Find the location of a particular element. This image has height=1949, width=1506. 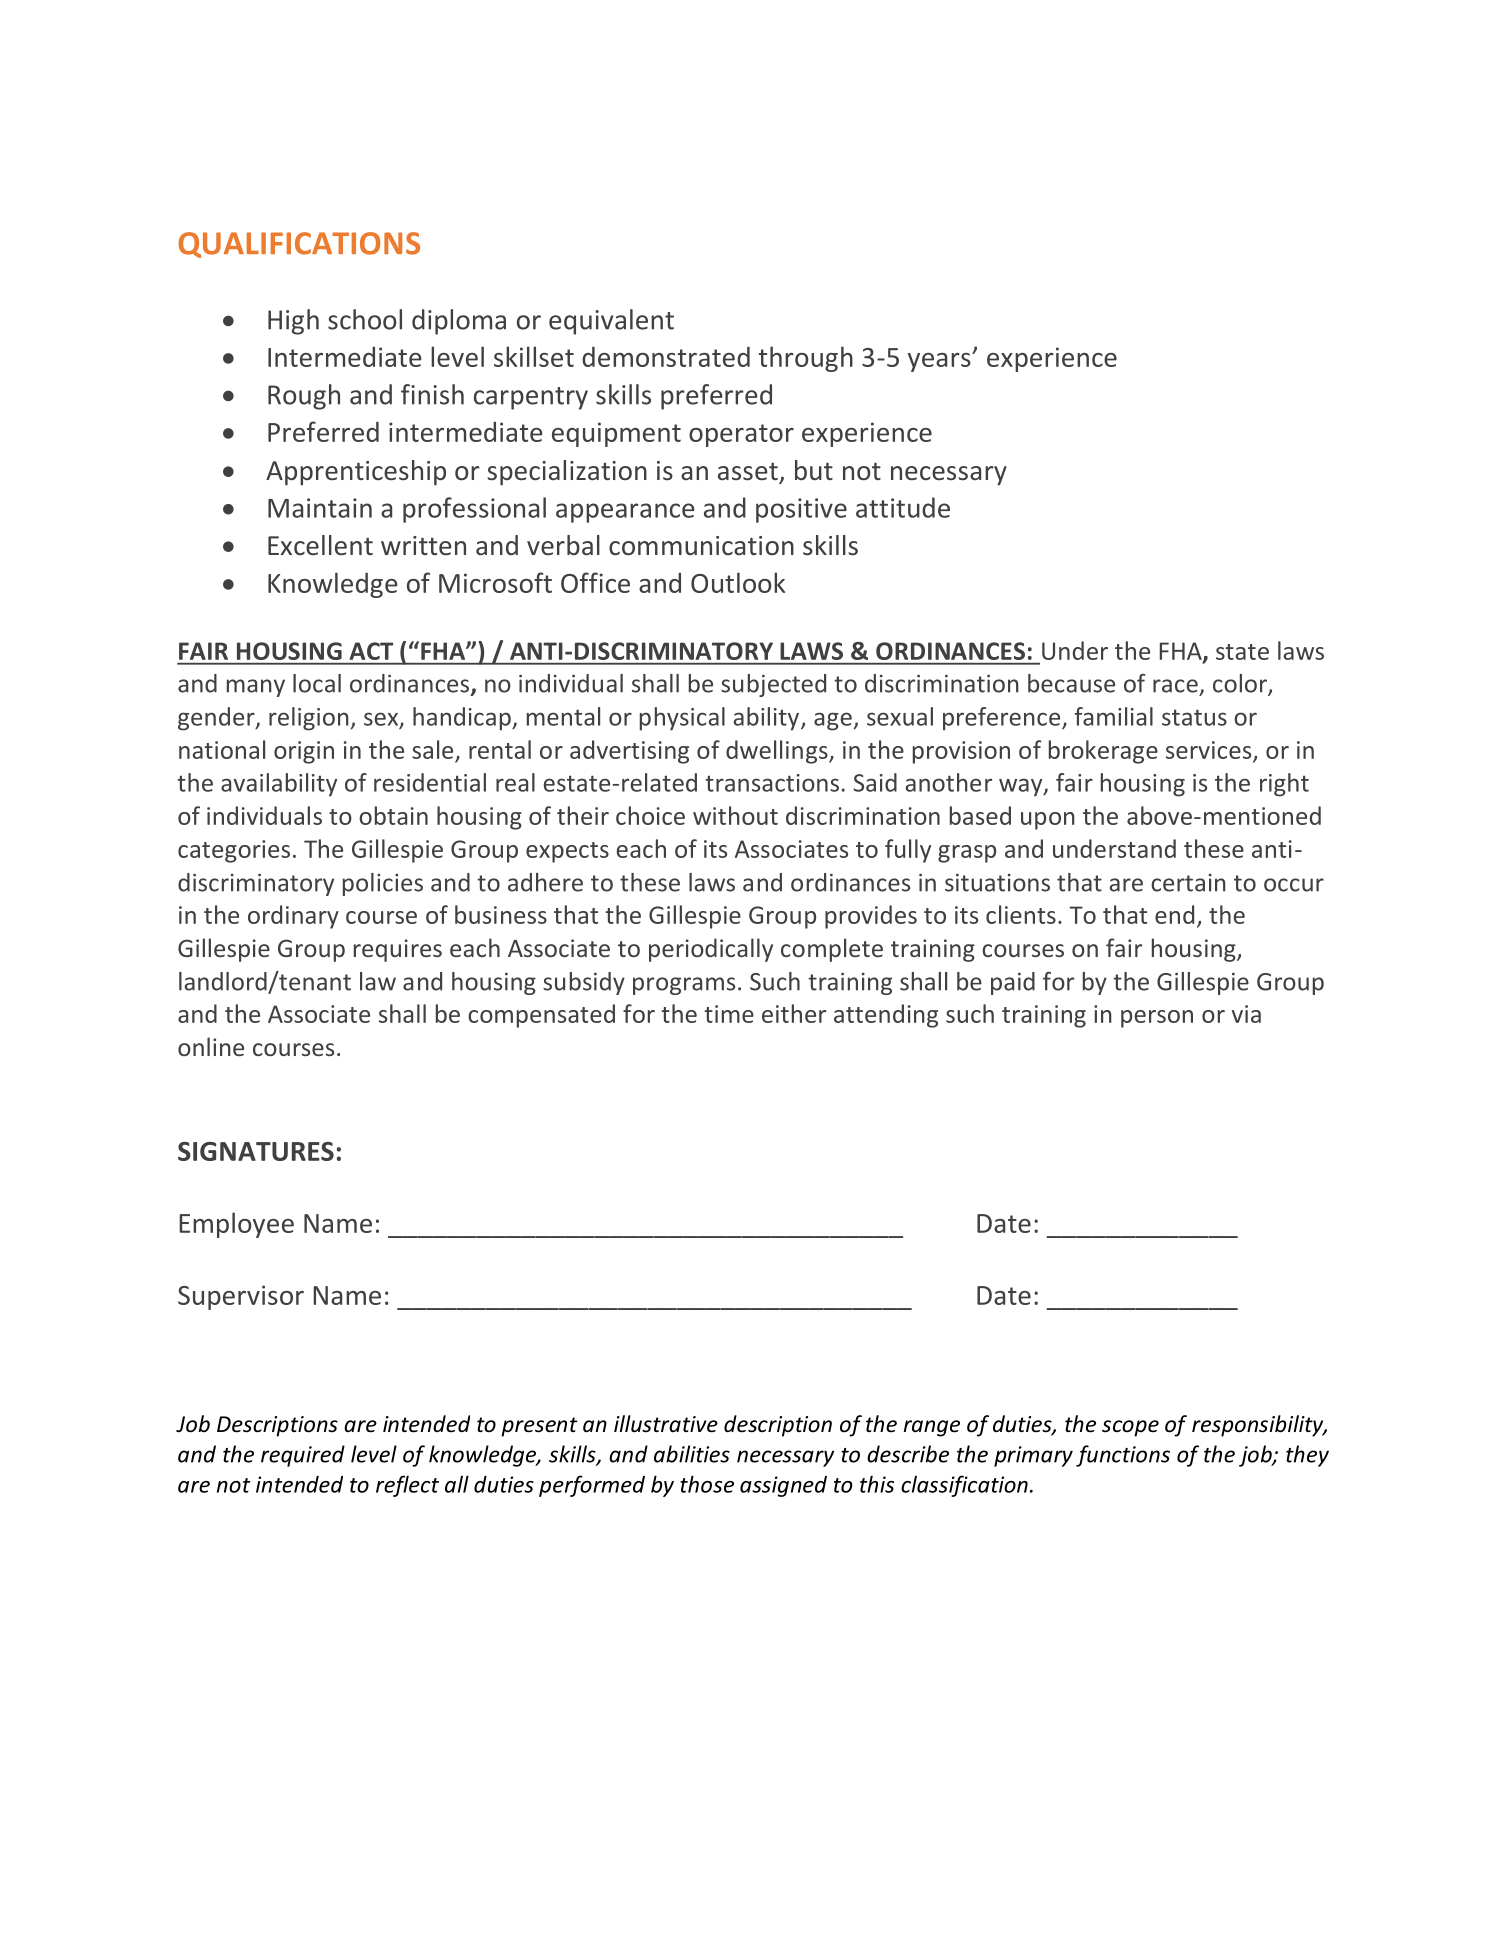

years is located at coordinates (940, 362).
